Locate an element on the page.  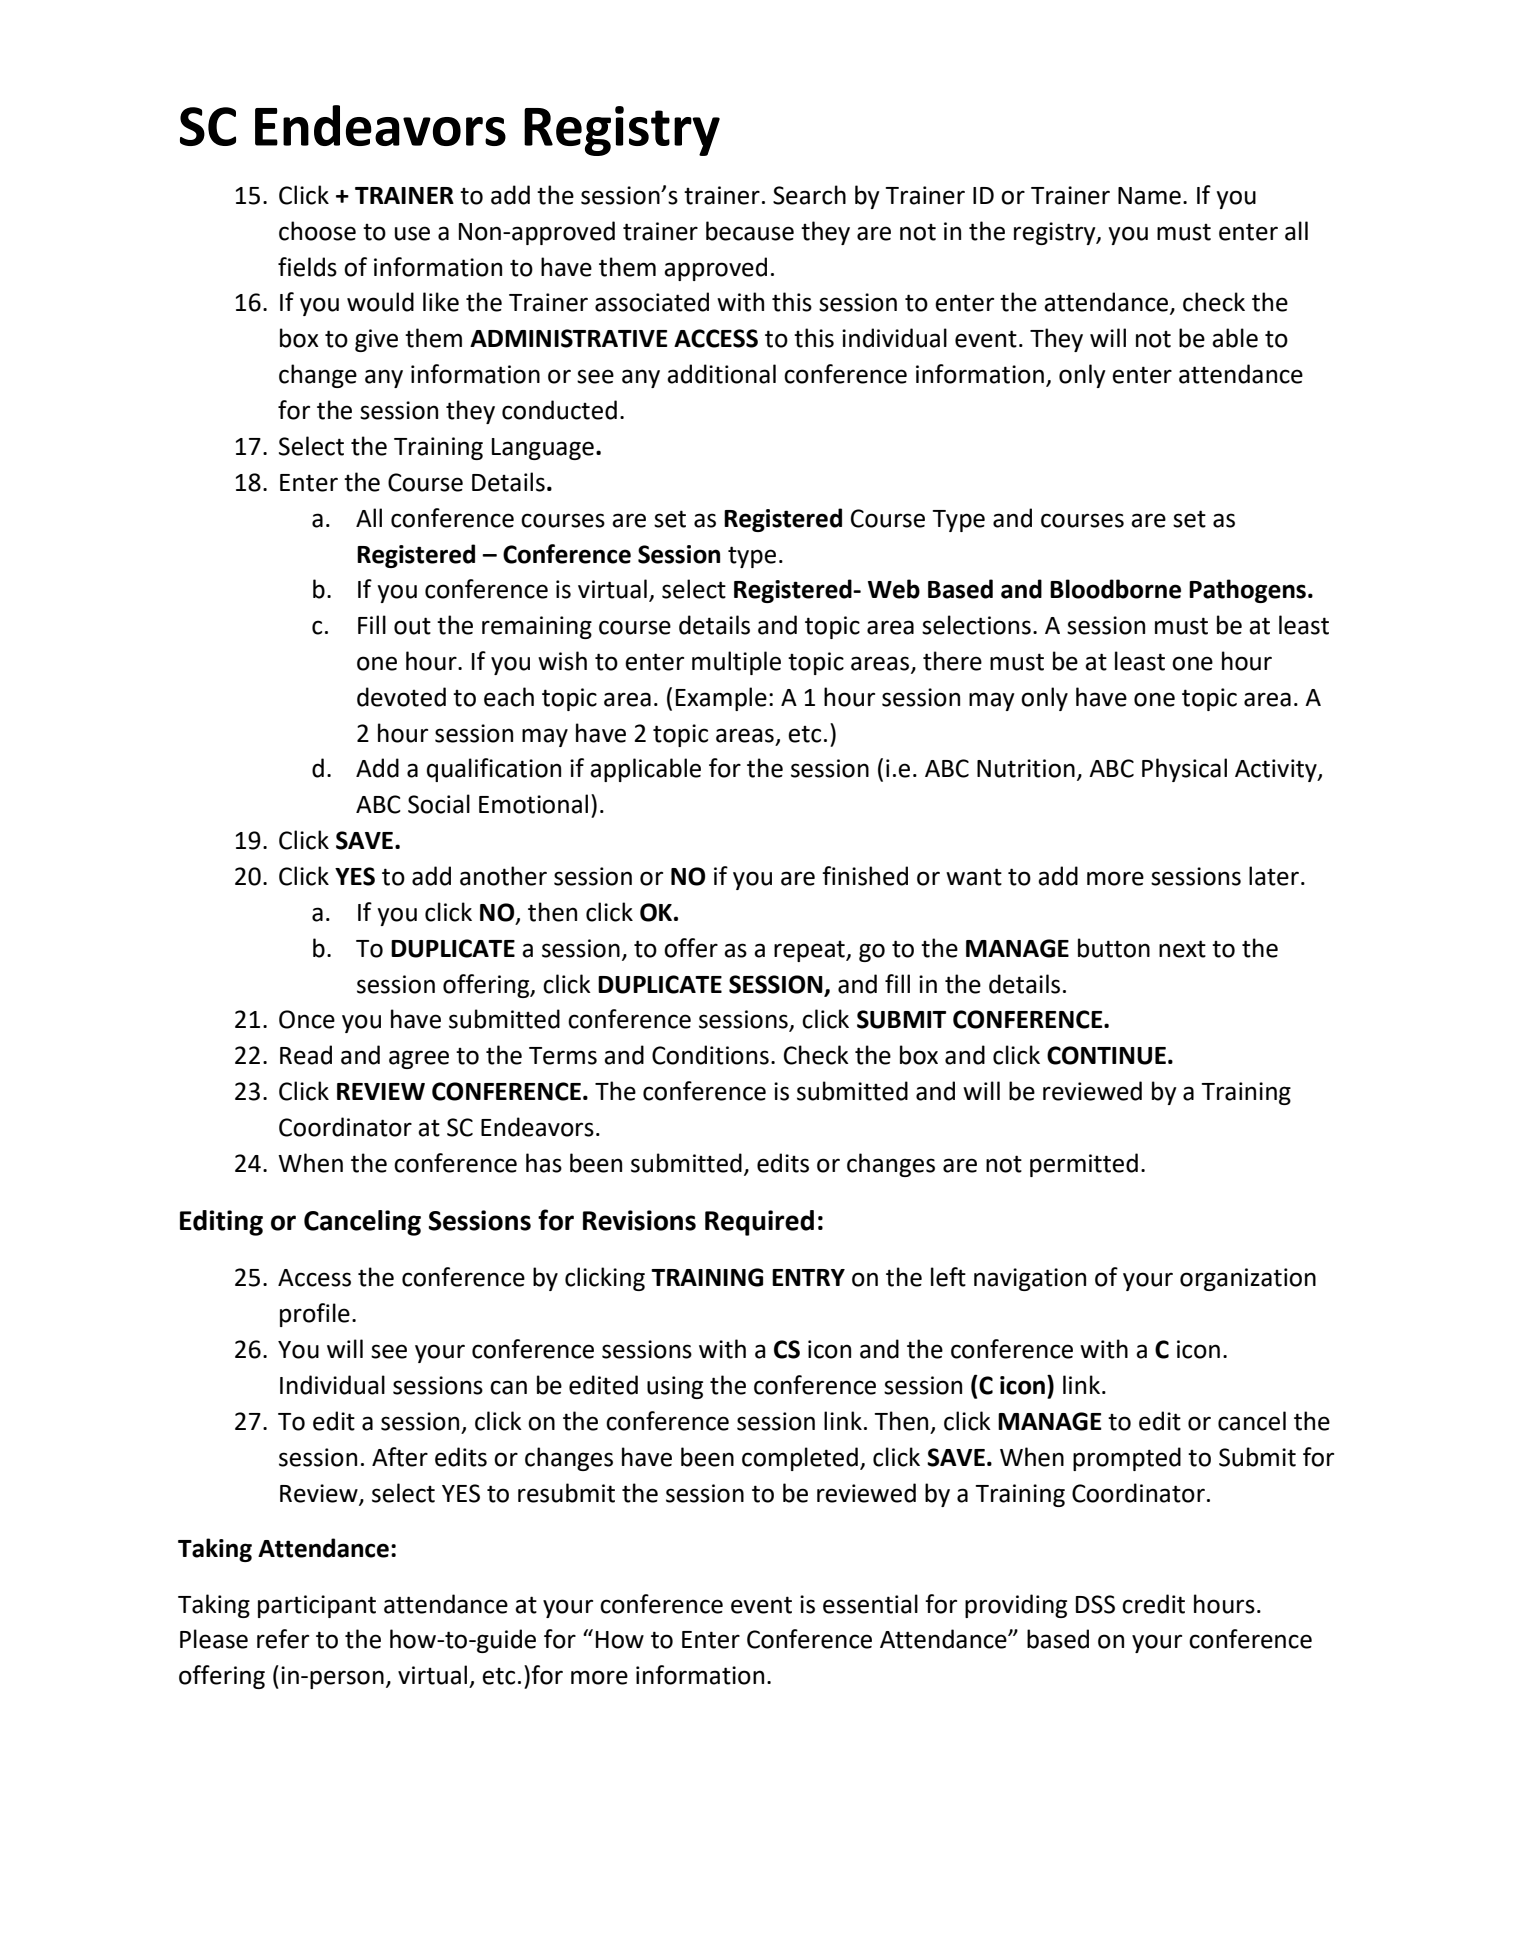
Name is located at coordinates (1149, 196).
